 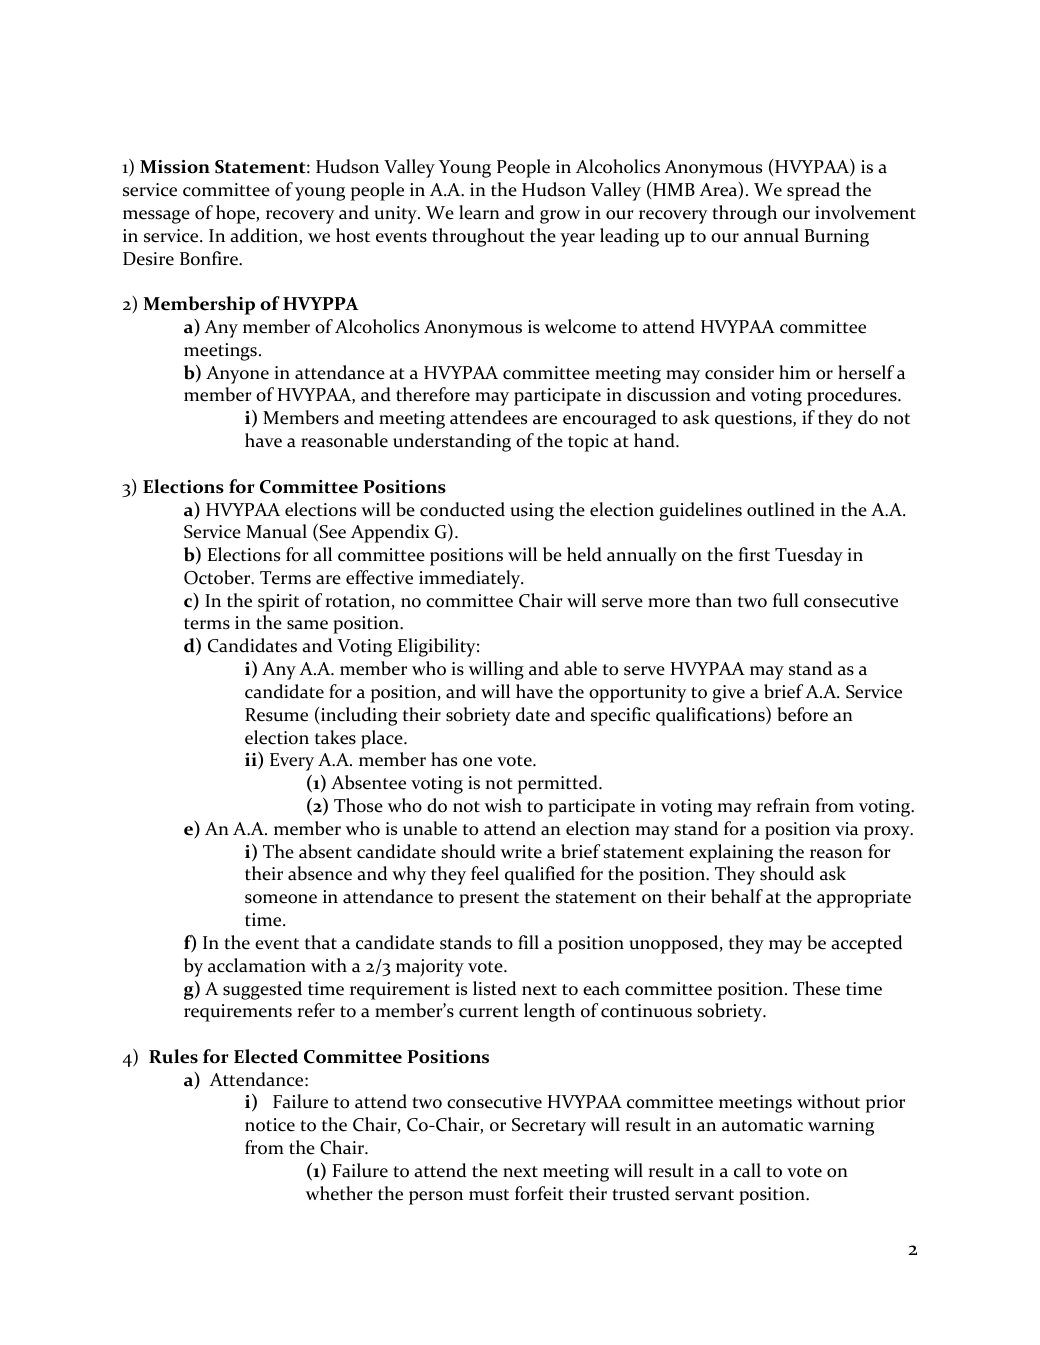 What do you see at coordinates (813, 191) in the image?
I see `spread` at bounding box center [813, 191].
